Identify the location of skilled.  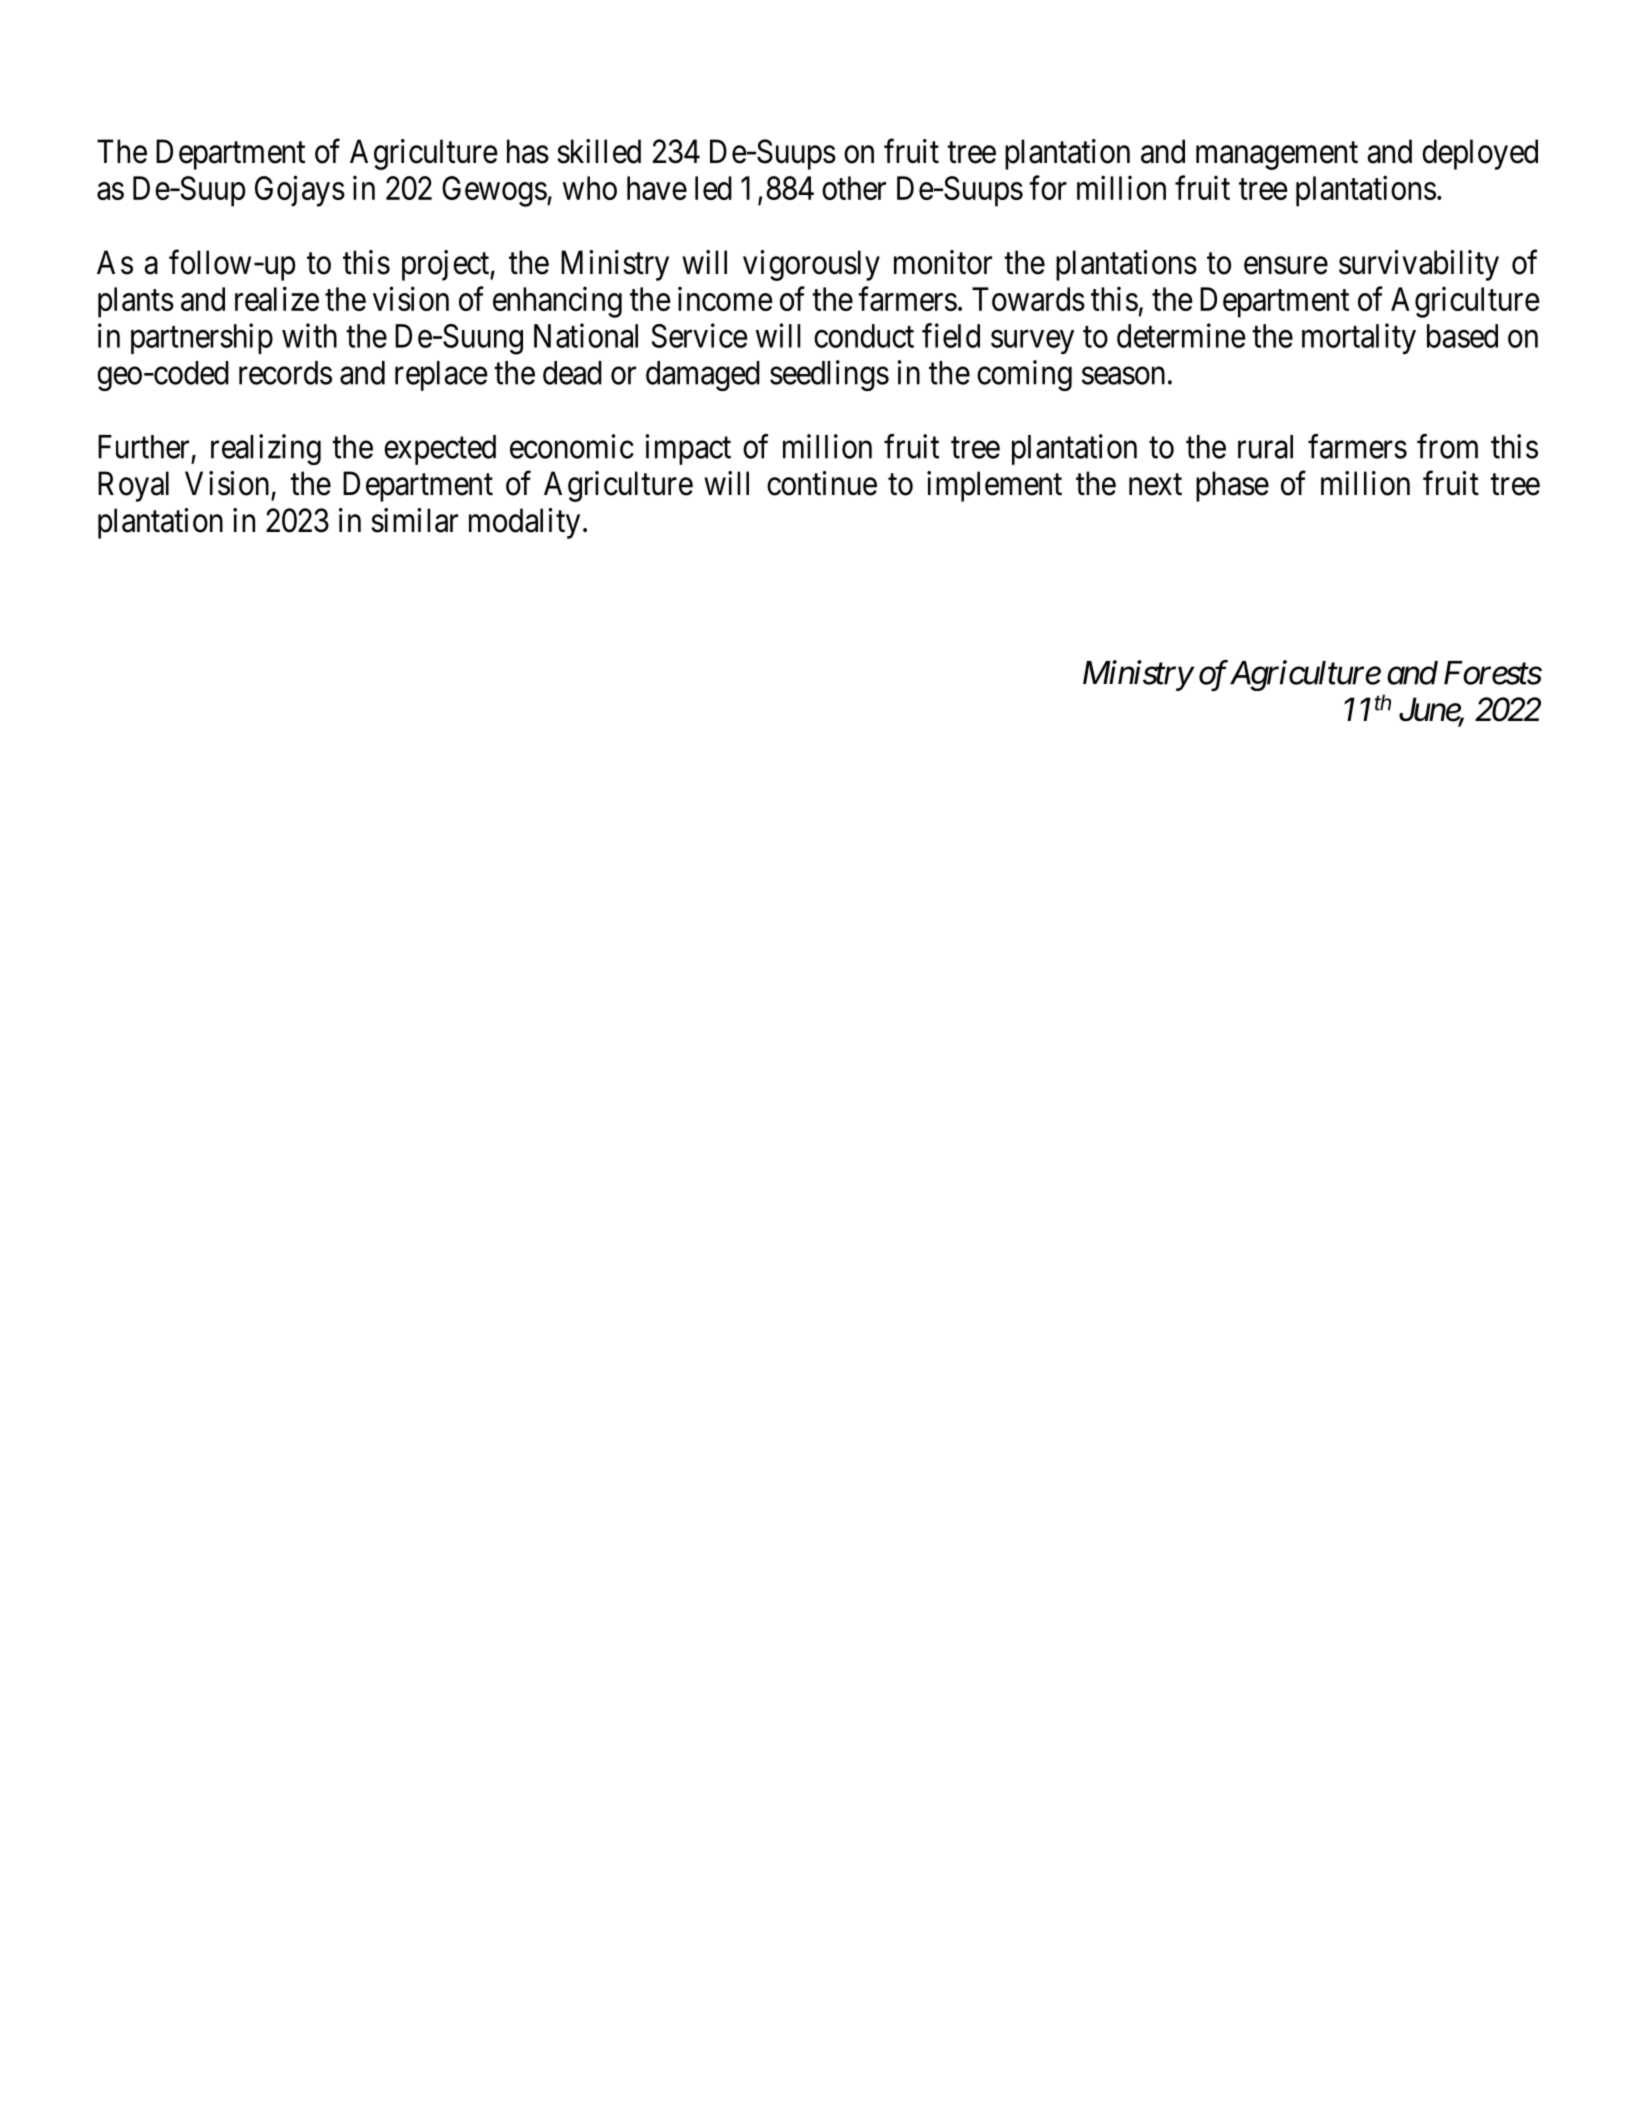
(599, 151).
